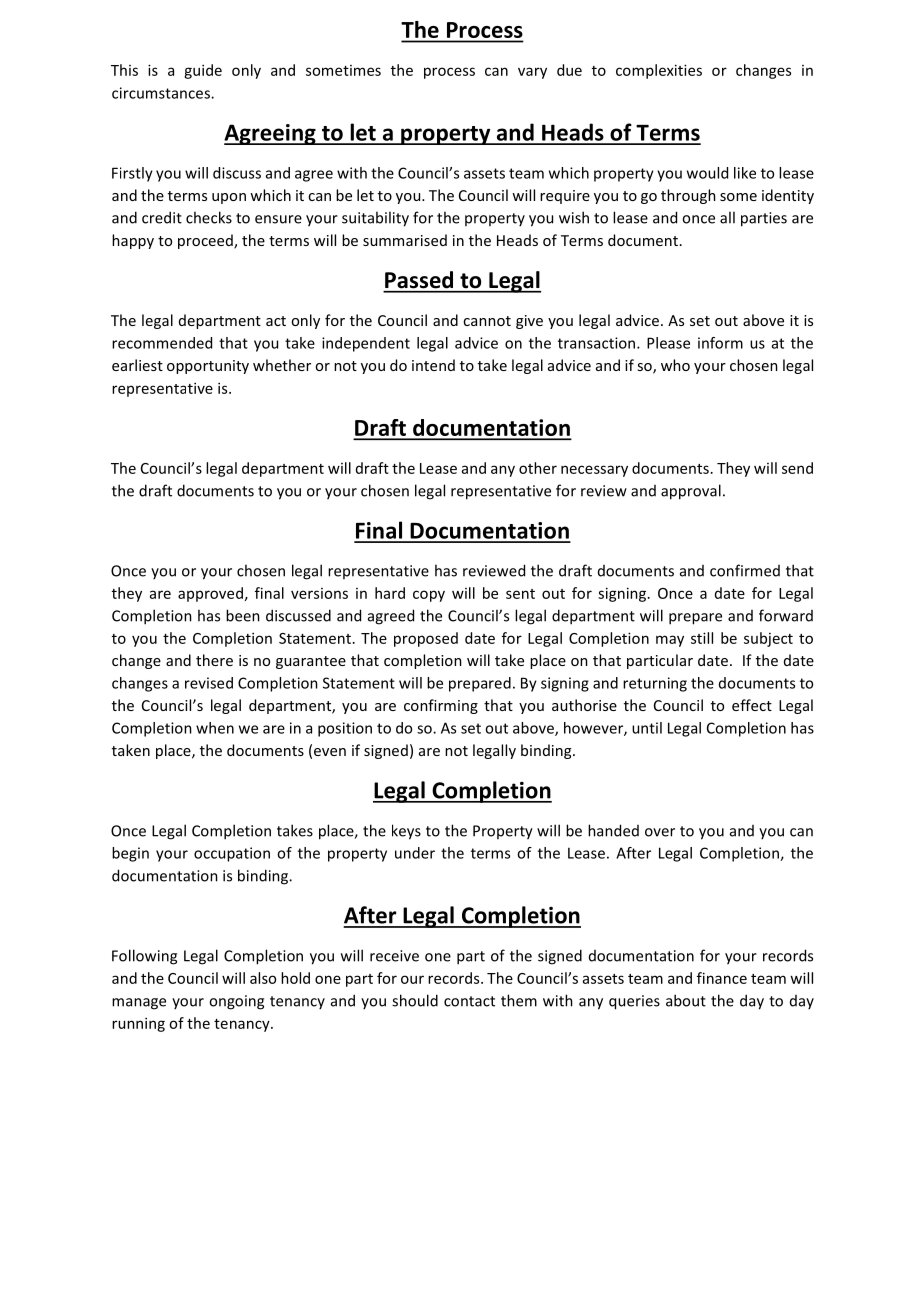 The height and width of the page is (1309, 924). I want to click on approved, so click(210, 594).
